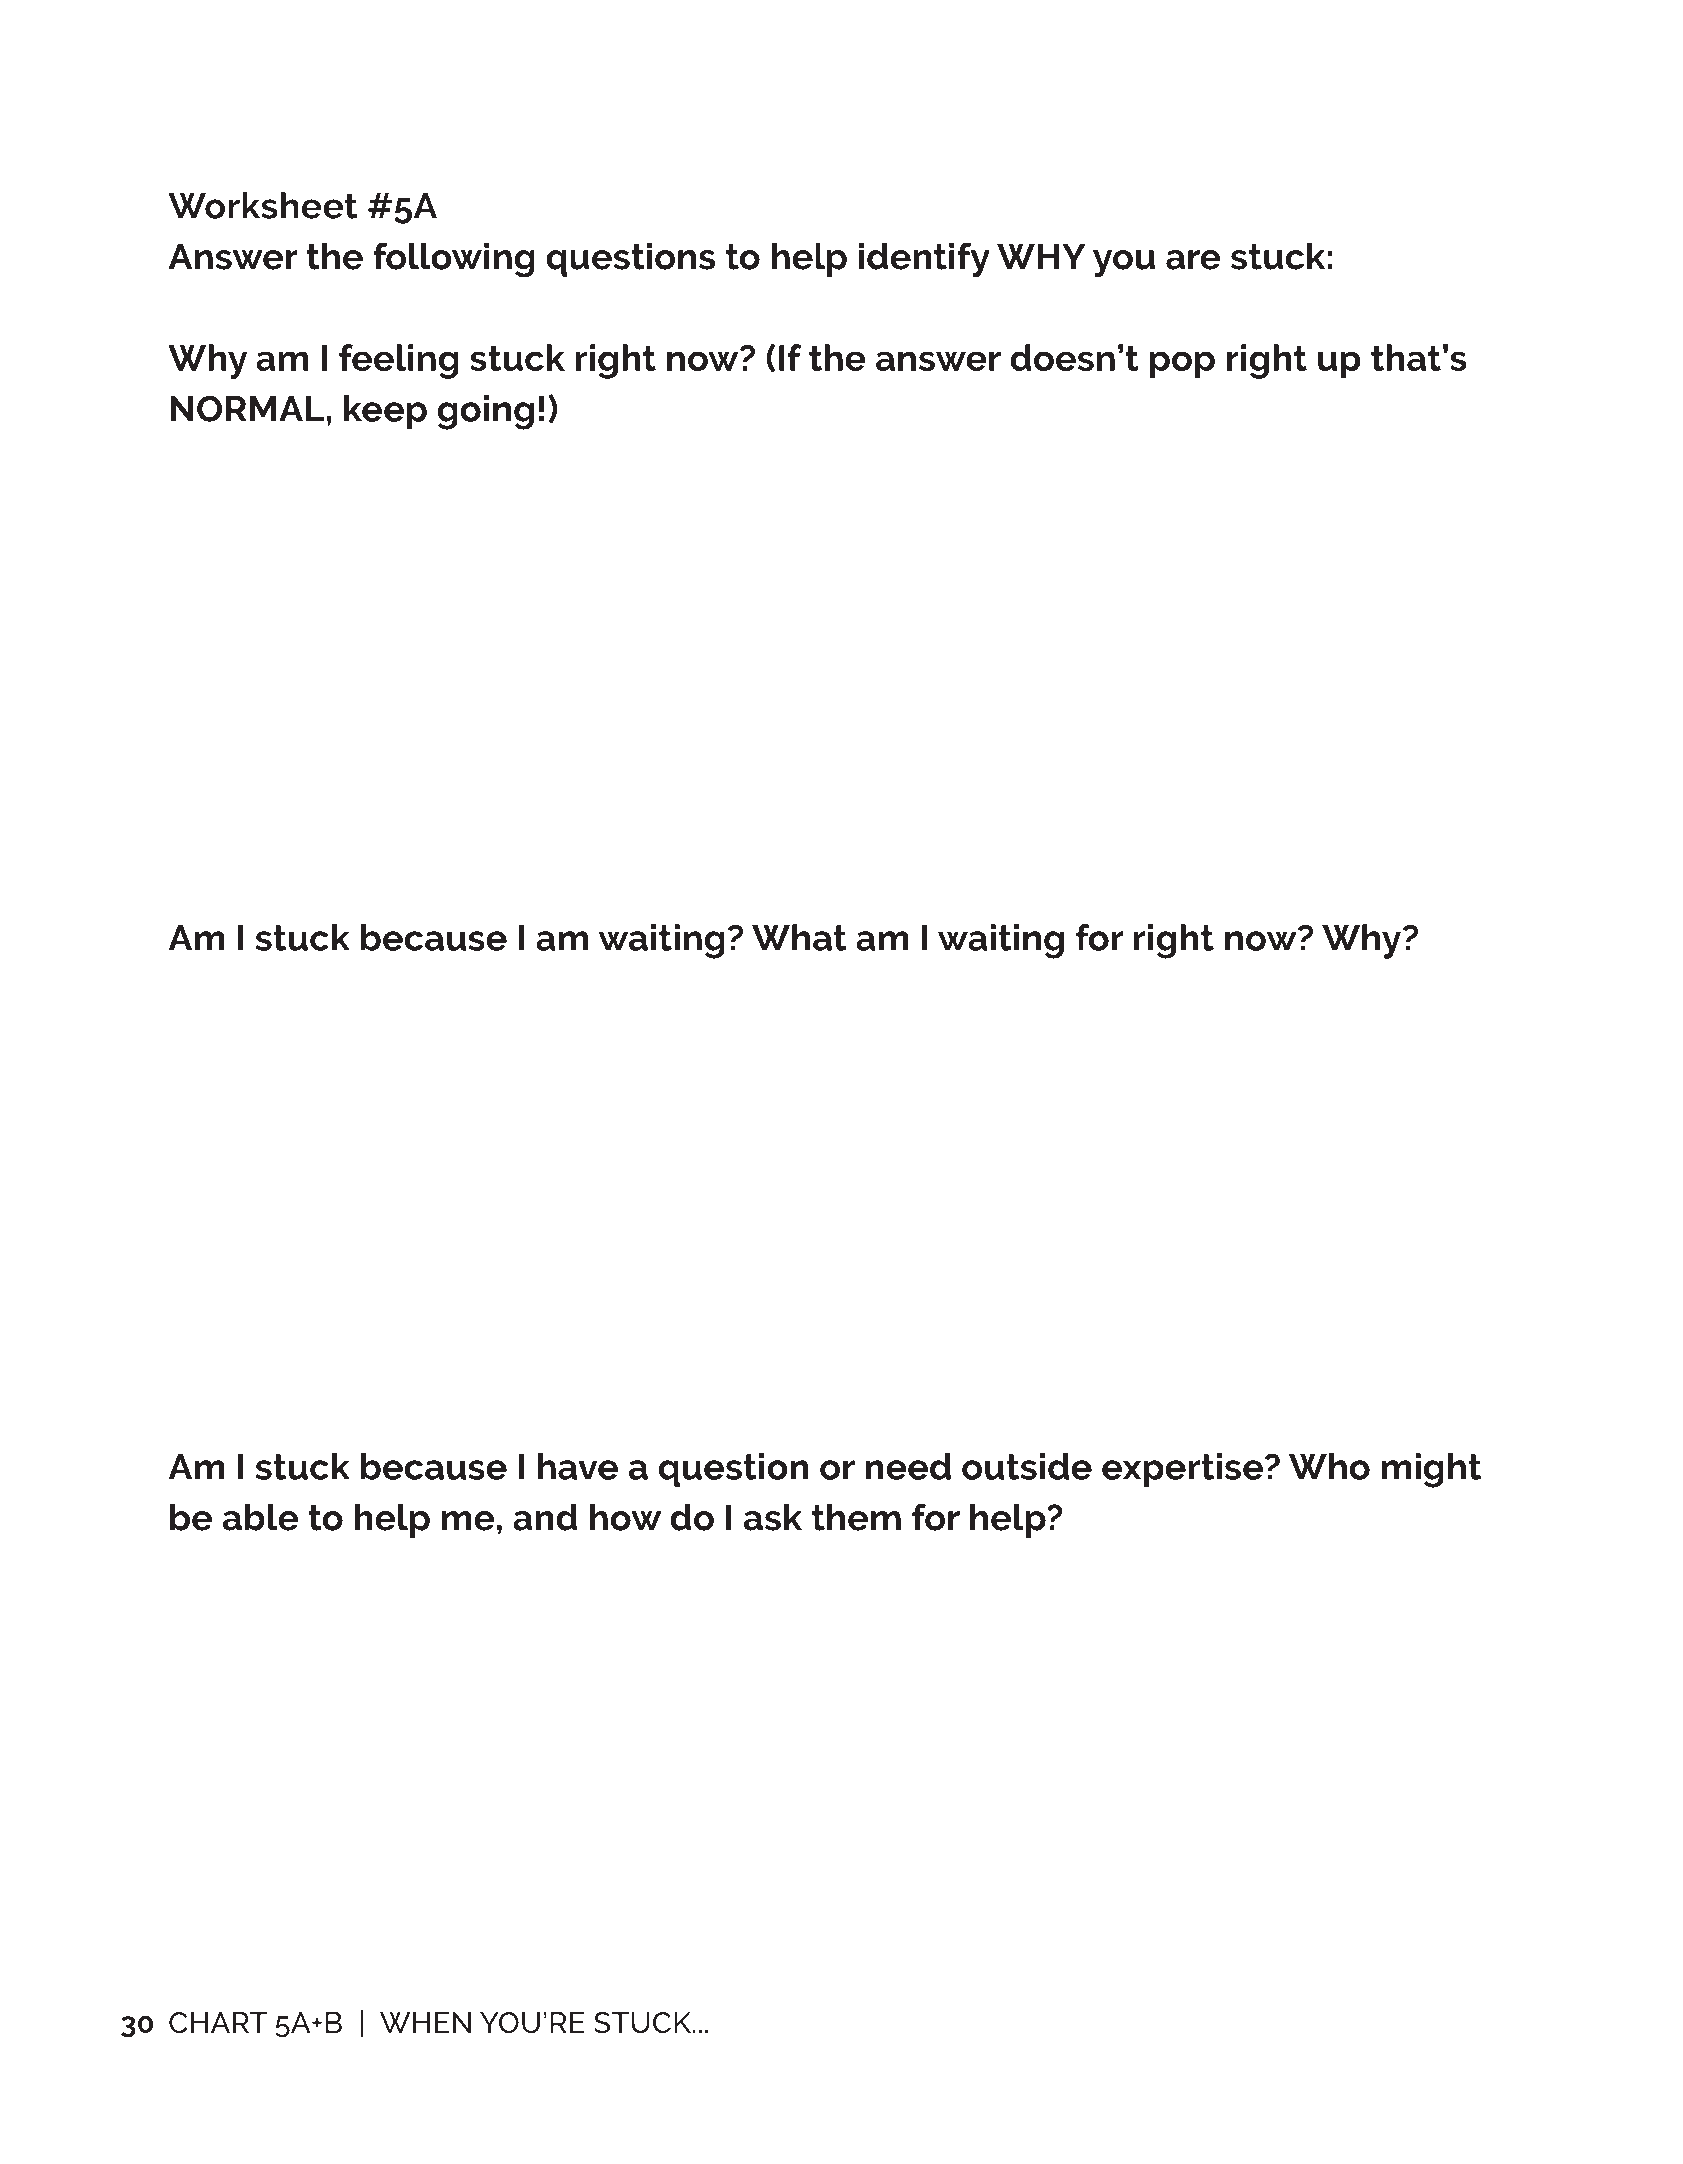  What do you see at coordinates (425, 2022) in the screenshot?
I see `WHEN` at bounding box center [425, 2022].
